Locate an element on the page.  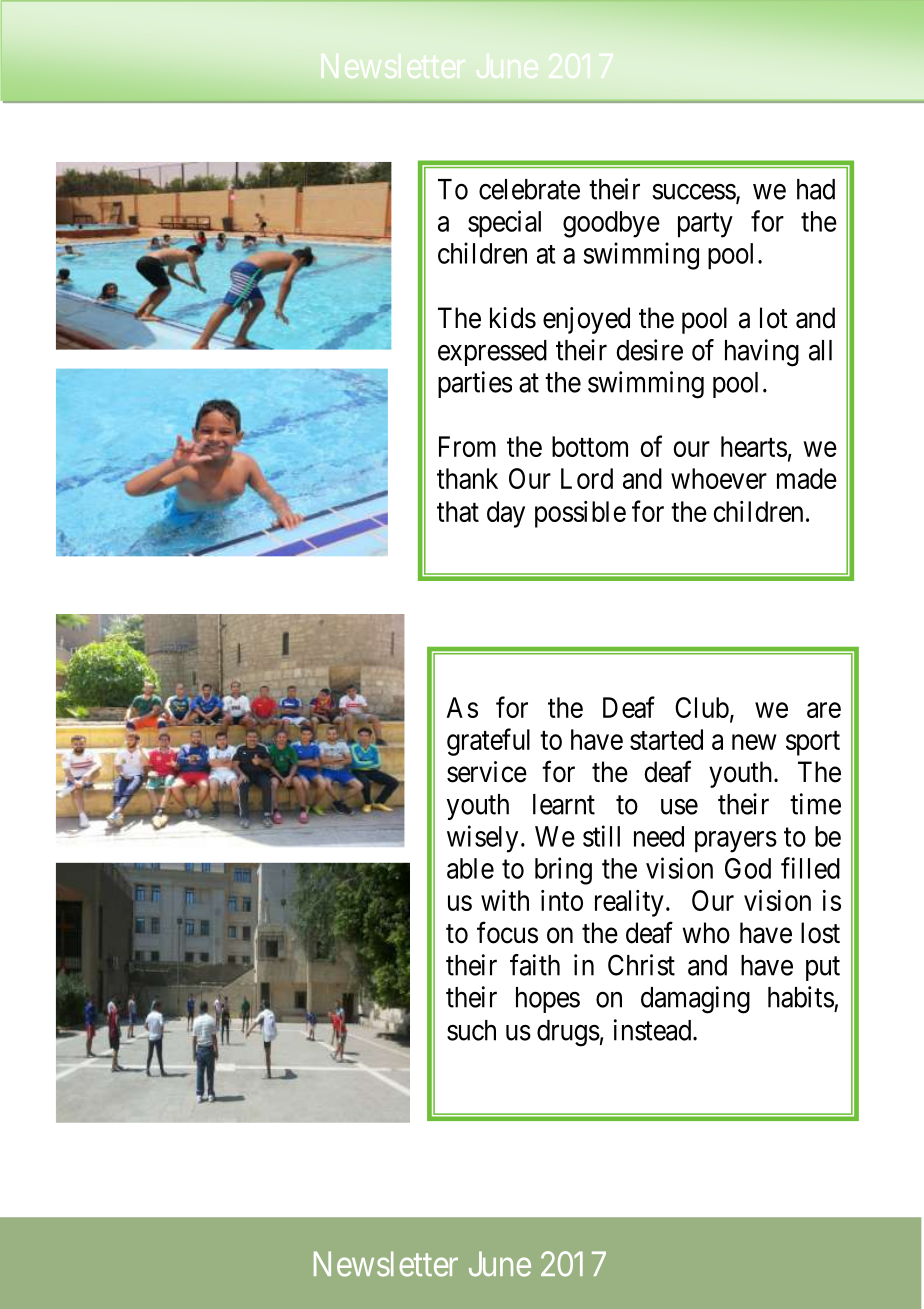
having is located at coordinates (762, 353).
